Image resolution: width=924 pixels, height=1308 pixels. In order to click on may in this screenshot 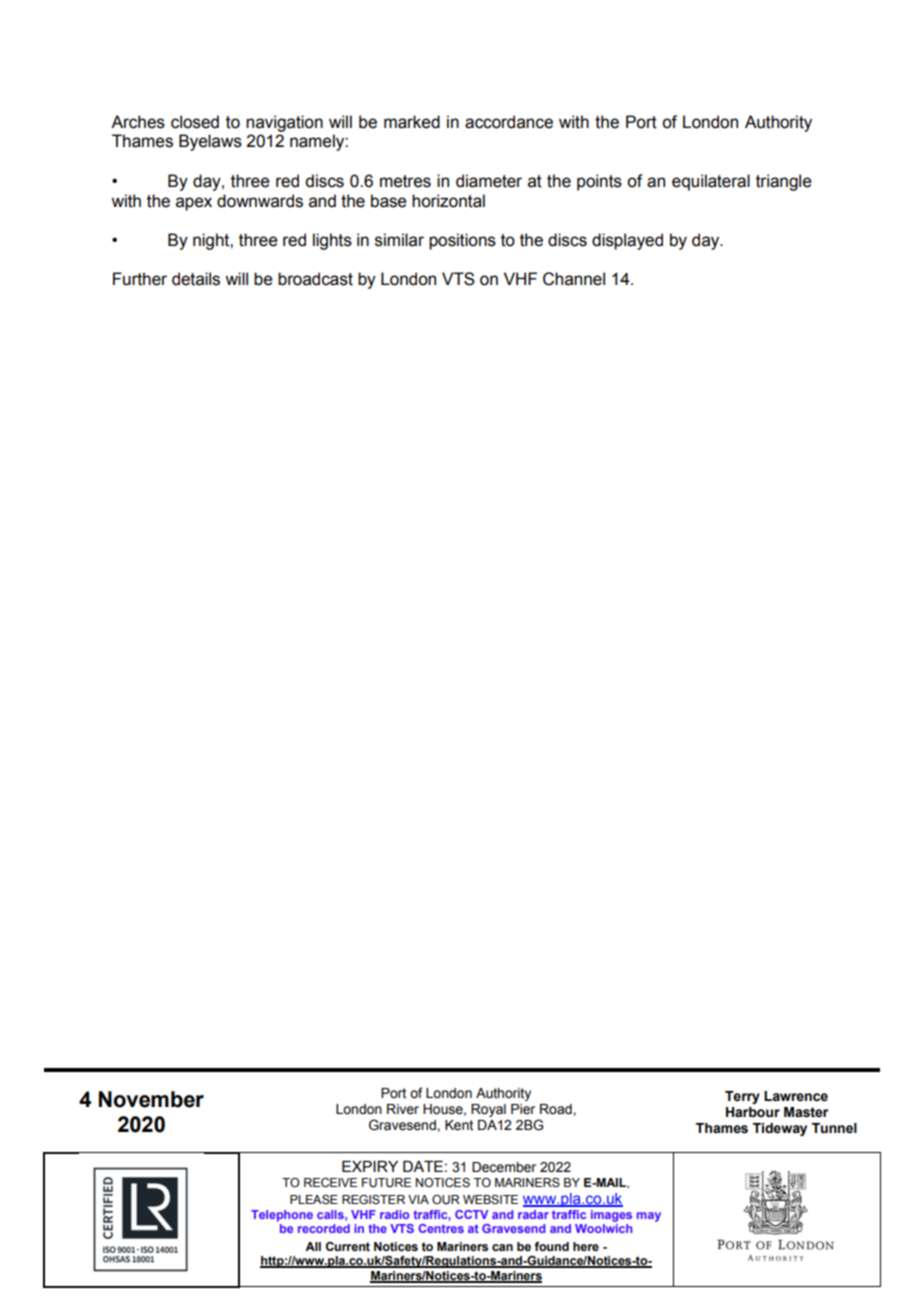, I will do `click(649, 1217)`.
